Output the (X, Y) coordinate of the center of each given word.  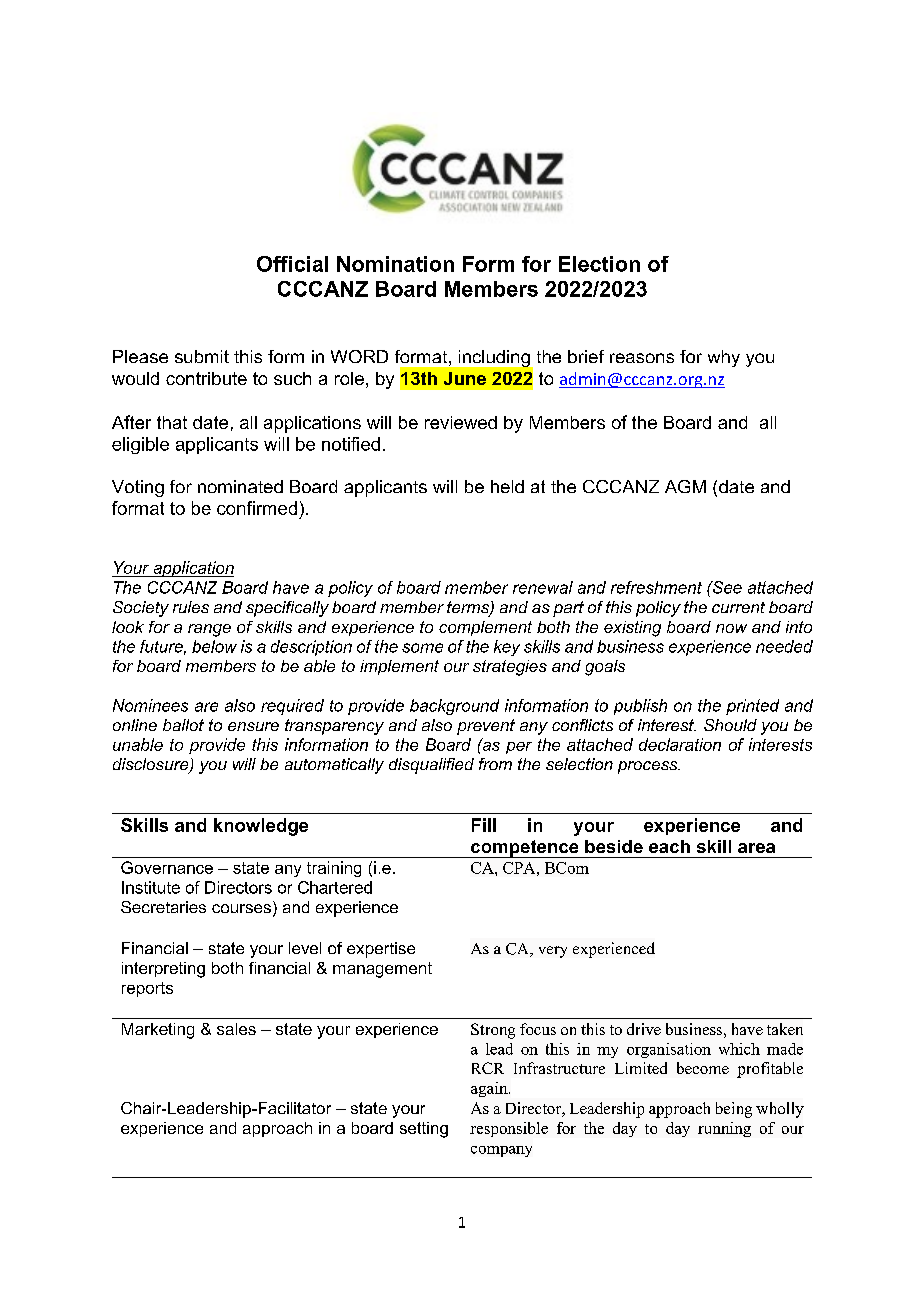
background (454, 707)
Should (730, 725)
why (724, 358)
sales (236, 1029)
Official (292, 264)
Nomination (395, 264)
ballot (183, 725)
